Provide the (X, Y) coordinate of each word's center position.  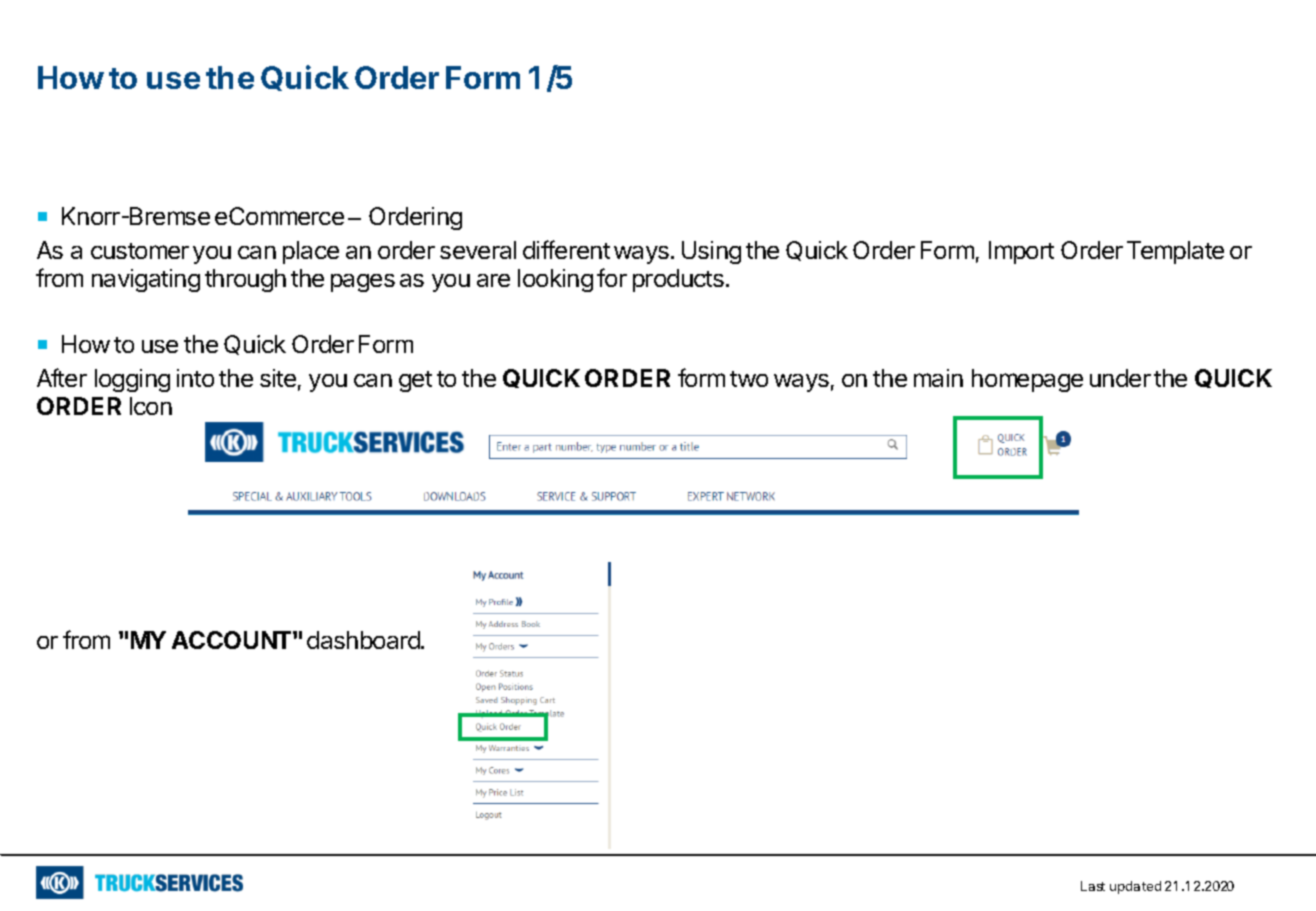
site (278, 378)
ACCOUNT (233, 640)
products (678, 280)
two (749, 379)
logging (132, 380)
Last (1093, 886)
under (1120, 378)
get (415, 381)
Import (1021, 252)
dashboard (364, 640)
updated (1135, 887)
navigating (146, 280)
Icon (151, 406)
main (938, 378)
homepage (1027, 380)
